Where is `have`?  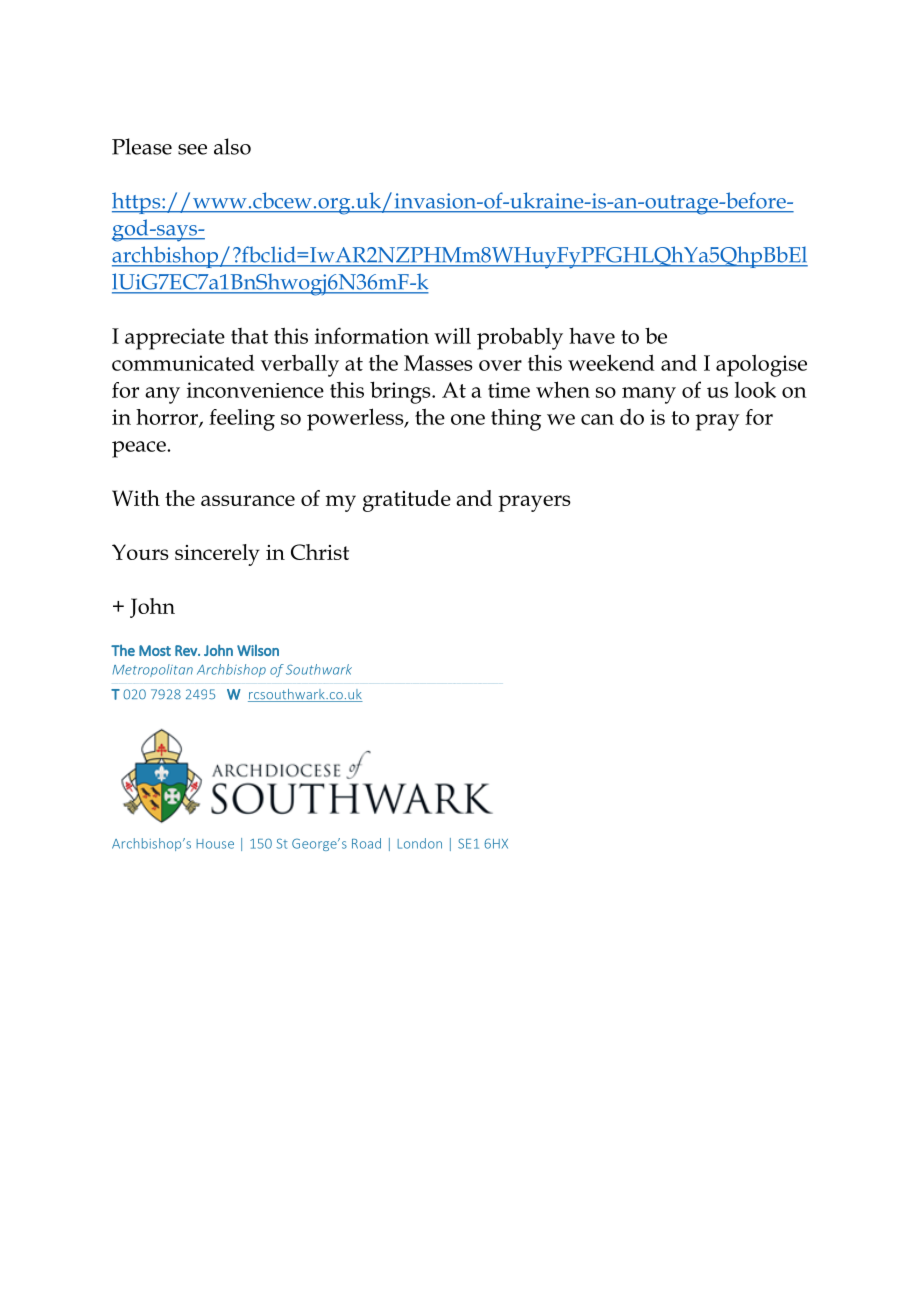 have is located at coordinates (592, 336).
